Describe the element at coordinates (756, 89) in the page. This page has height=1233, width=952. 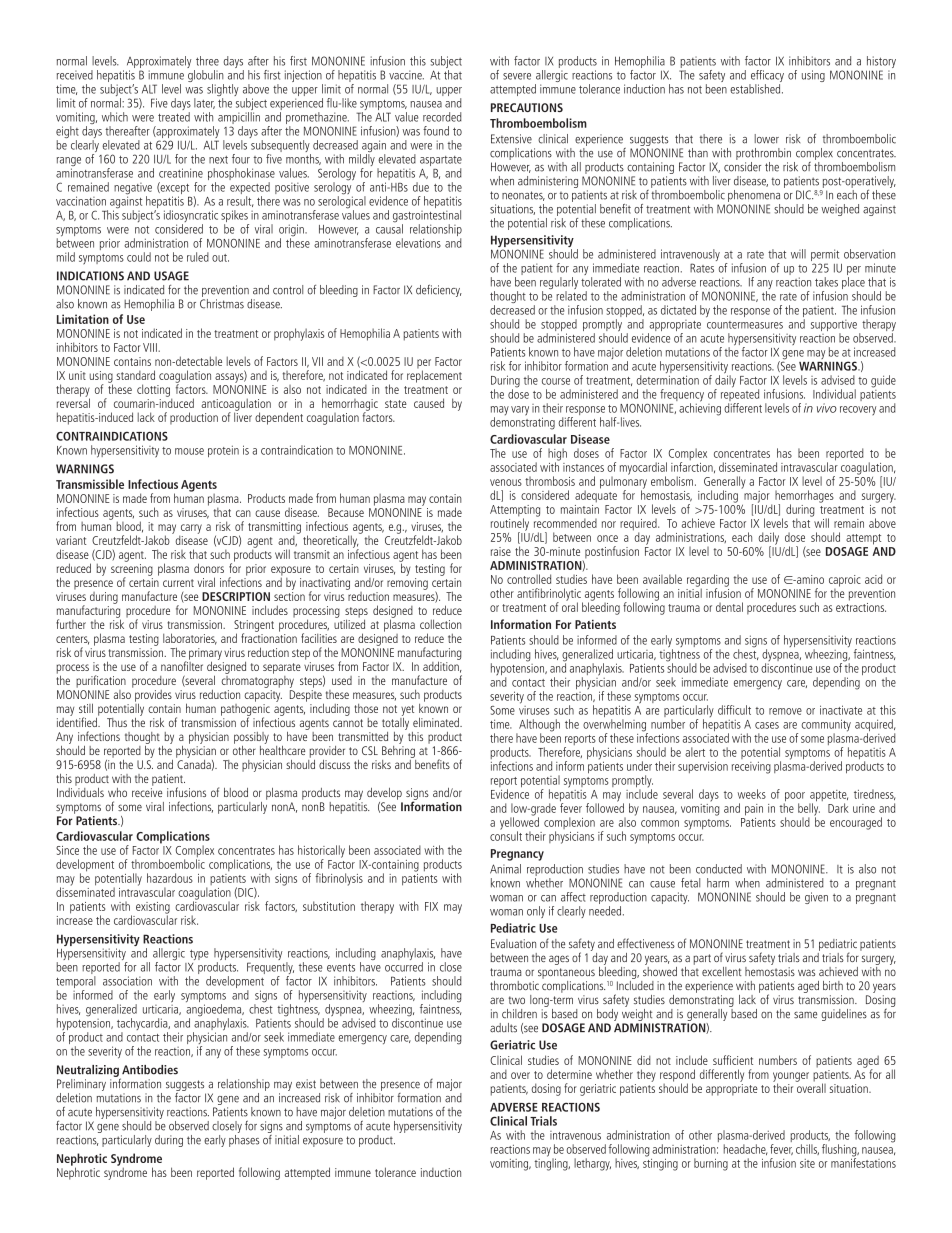
I see `established` at that location.
